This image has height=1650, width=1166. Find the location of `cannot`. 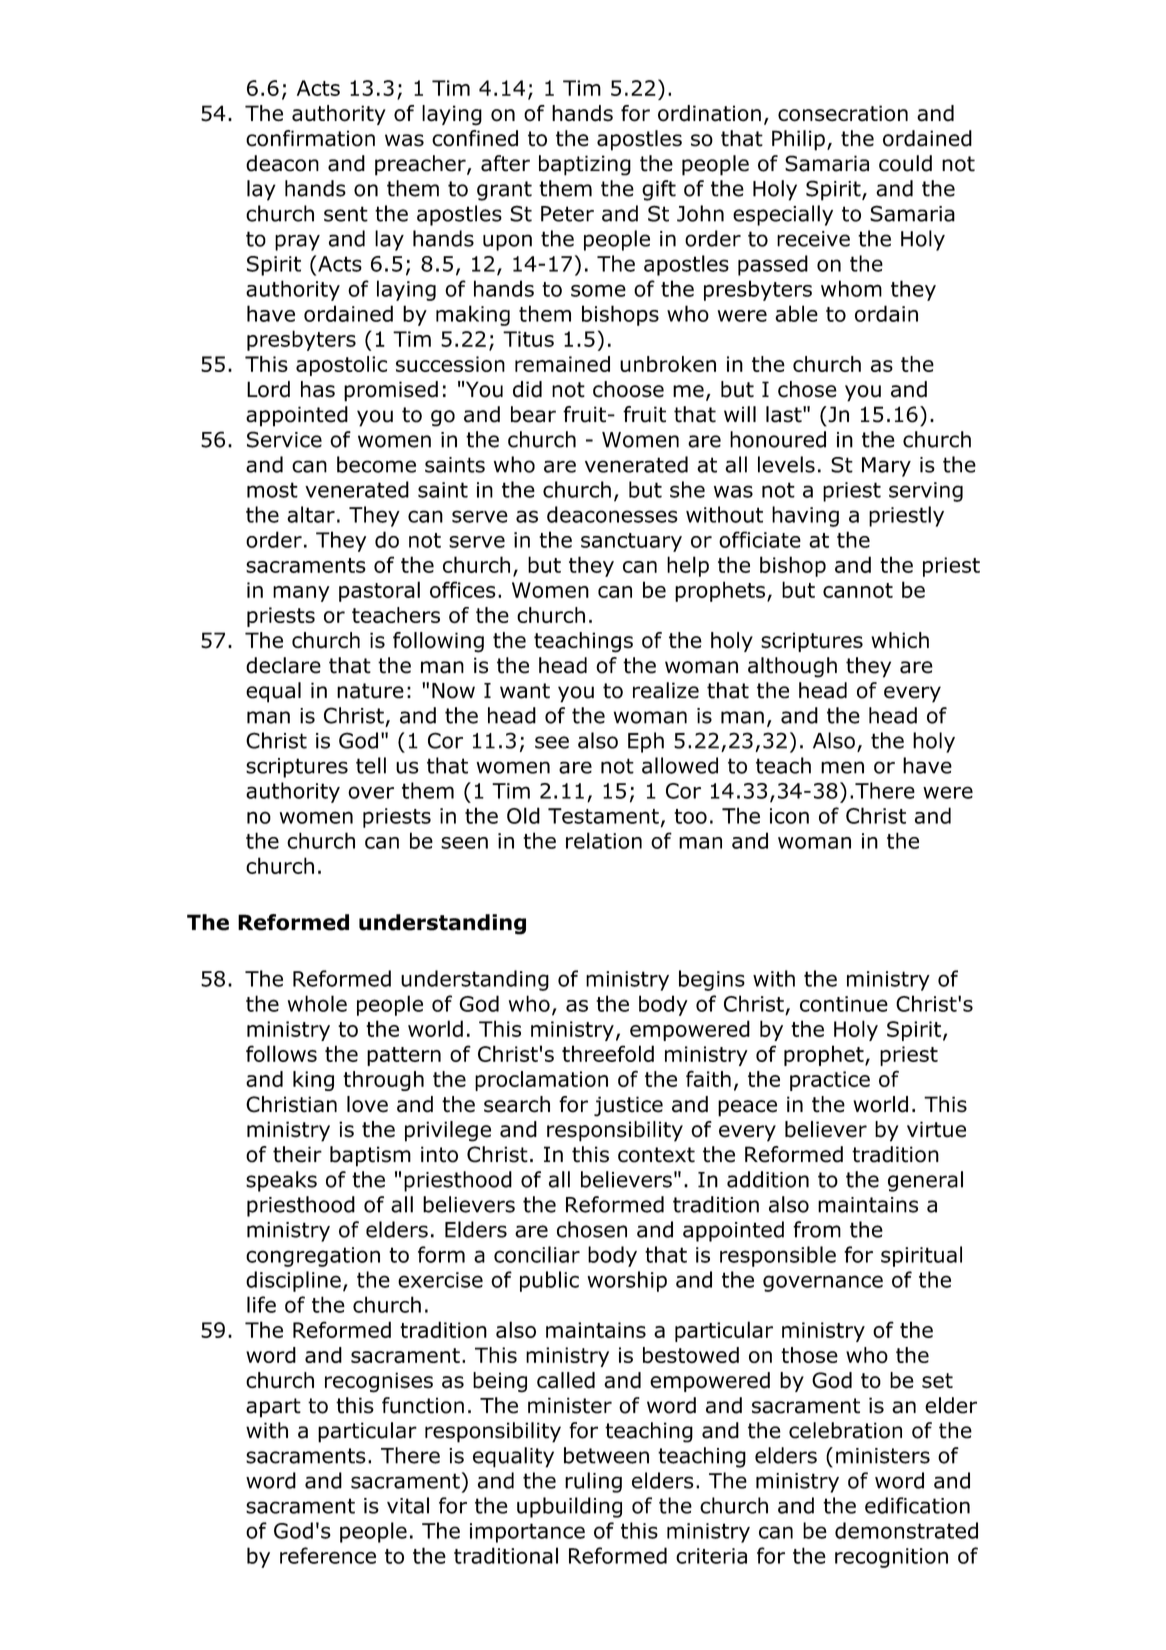

cannot is located at coordinates (858, 590).
